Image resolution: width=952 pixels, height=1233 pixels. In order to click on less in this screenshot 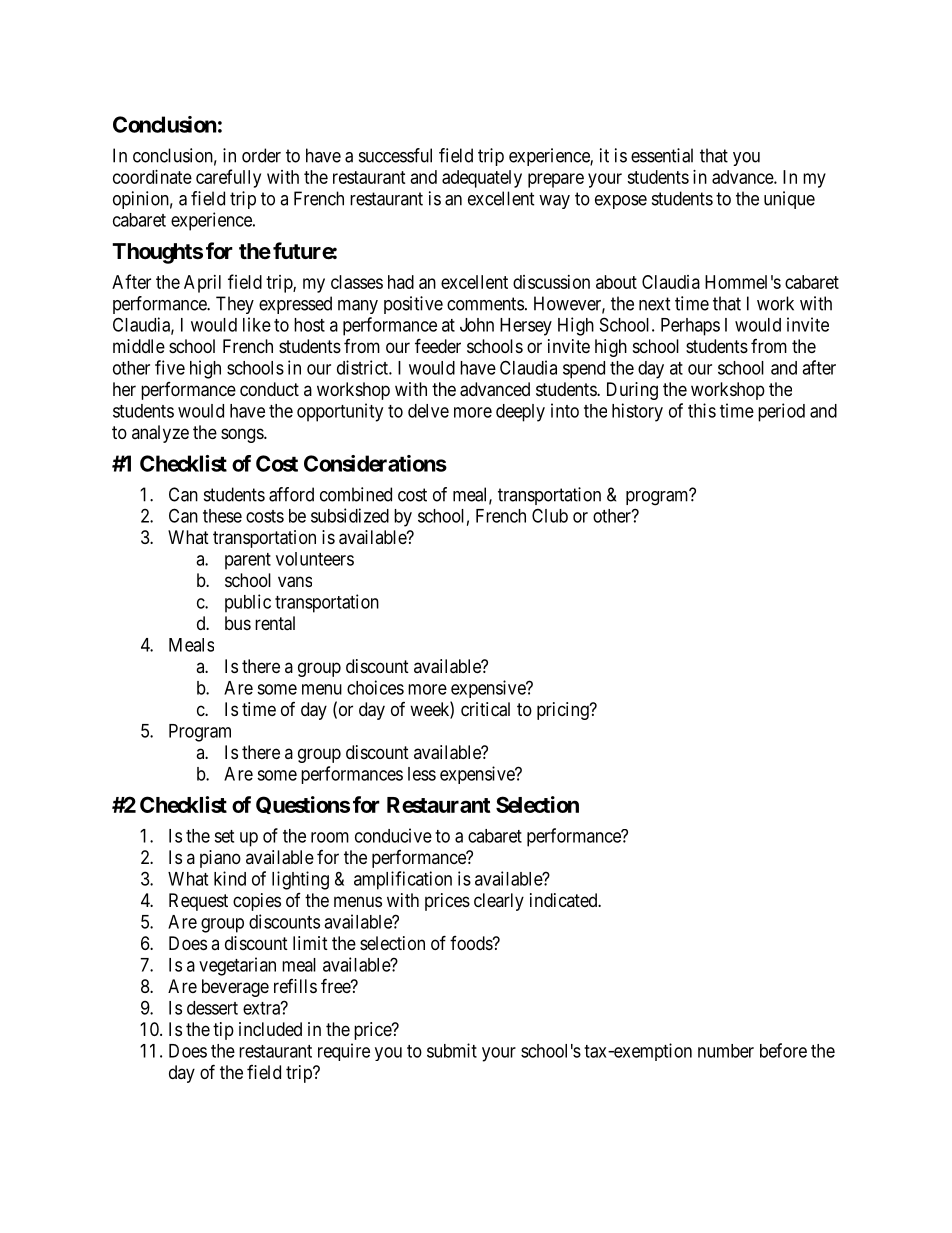, I will do `click(422, 774)`.
